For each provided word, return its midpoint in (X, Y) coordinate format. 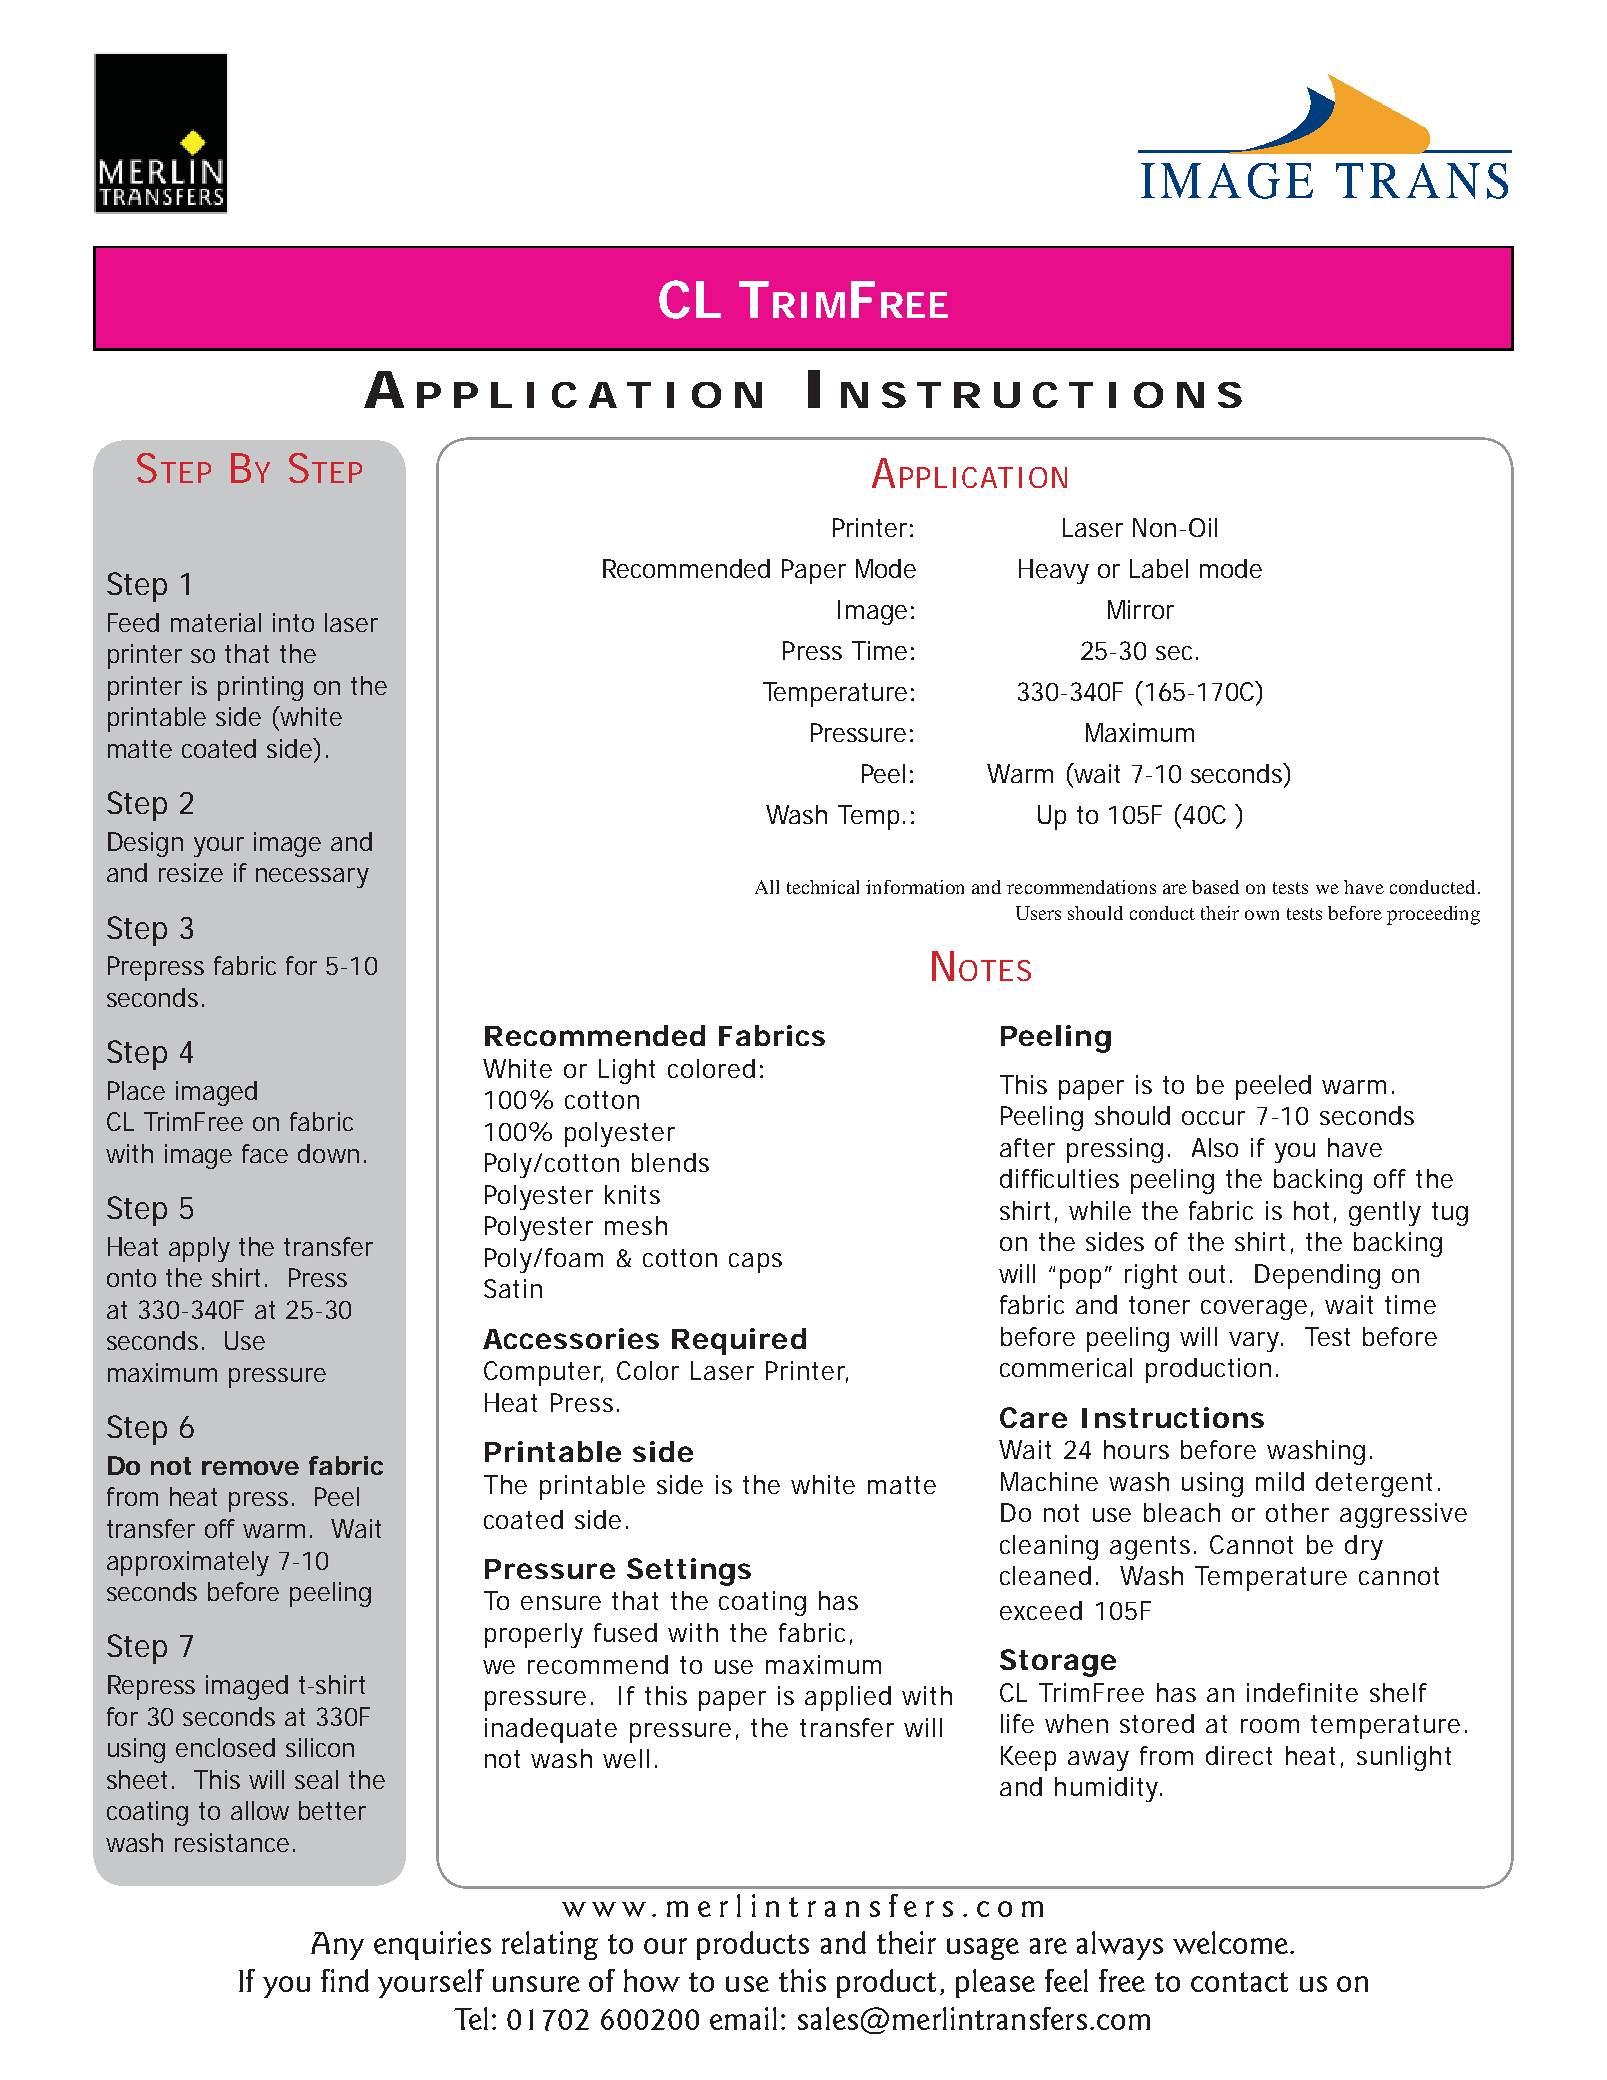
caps (755, 1263)
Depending (1317, 1276)
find (345, 1980)
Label (1159, 568)
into (293, 622)
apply (199, 1249)
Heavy (1054, 571)
